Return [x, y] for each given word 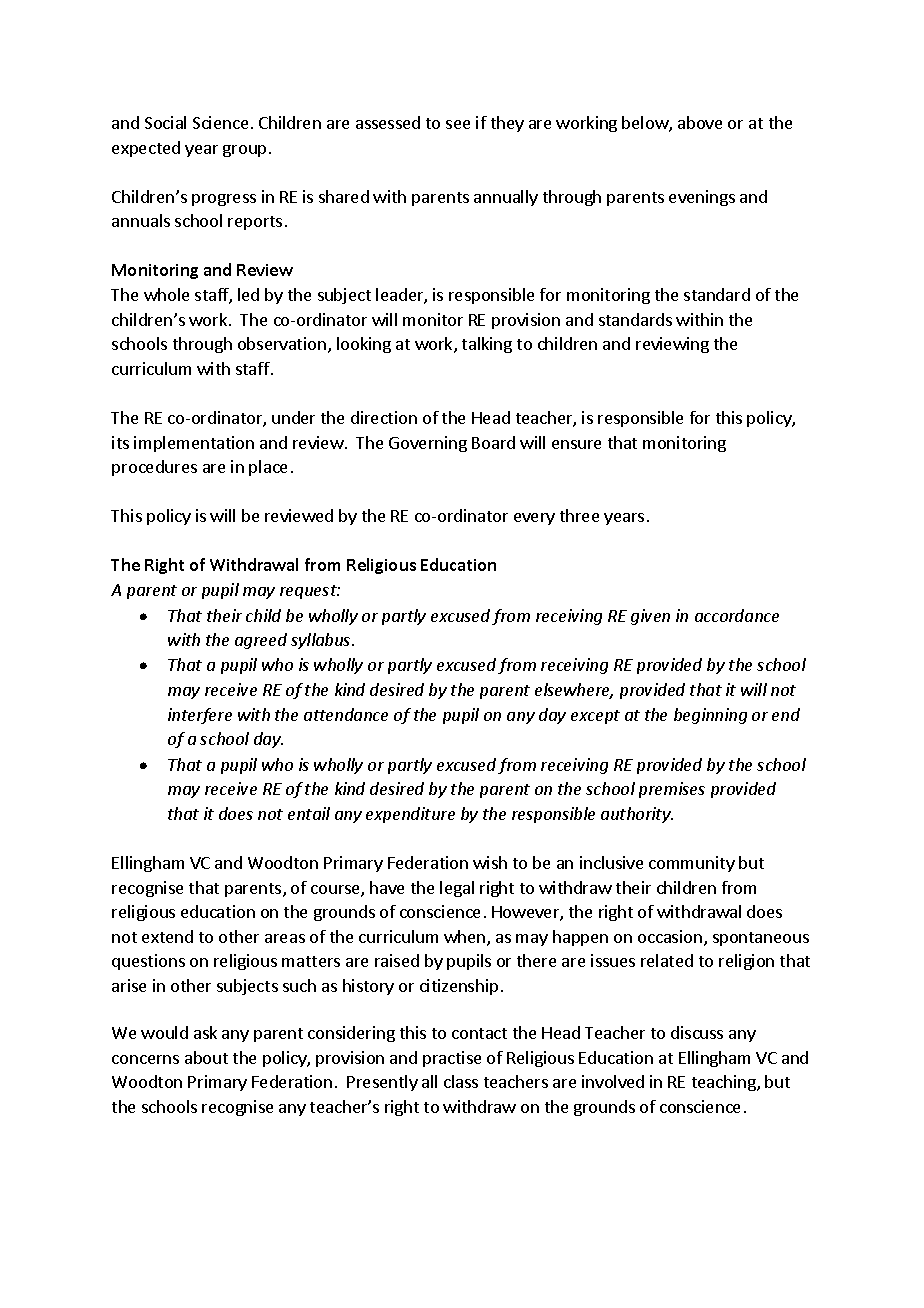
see [458, 124]
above [700, 122]
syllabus [322, 641]
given [650, 617]
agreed [261, 641]
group [244, 151]
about [206, 1057]
